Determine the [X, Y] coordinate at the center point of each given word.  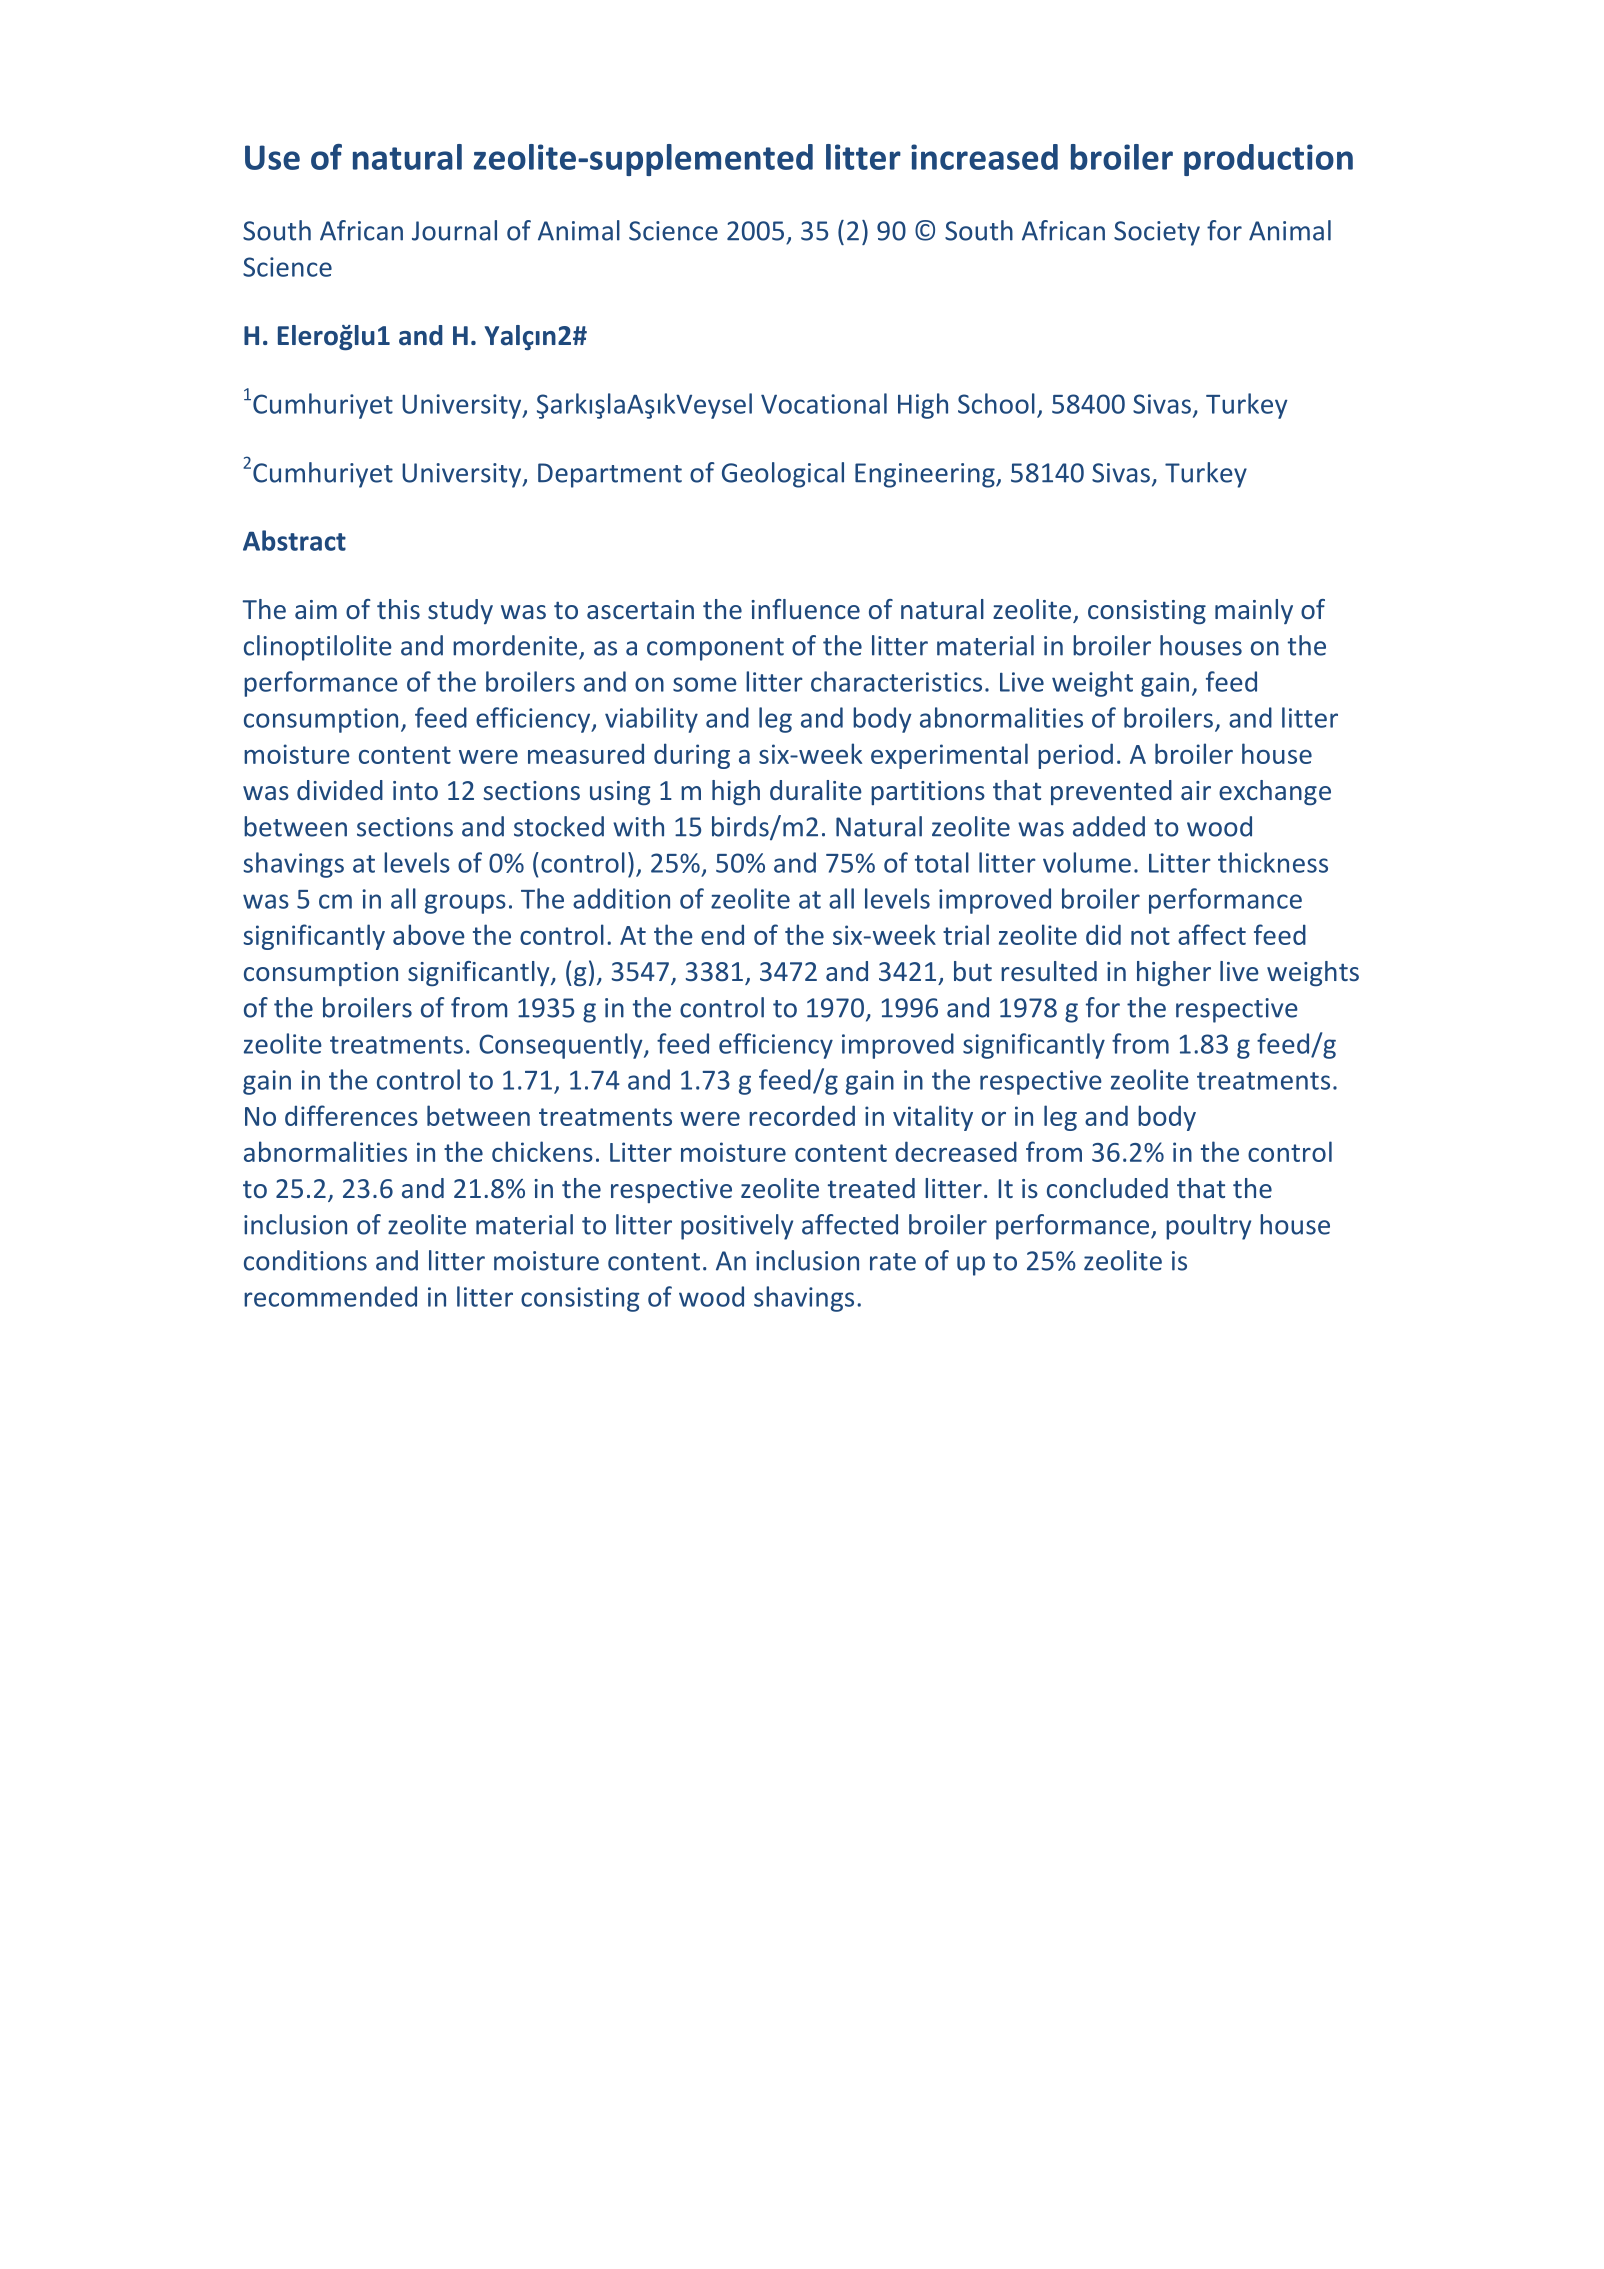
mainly [1254, 611]
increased [984, 157]
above [429, 934]
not [1150, 936]
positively [737, 1227]
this [398, 609]
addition [621, 898]
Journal [454, 230]
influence [805, 609]
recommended [330, 1296]
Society [1157, 233]
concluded [1107, 1188]
